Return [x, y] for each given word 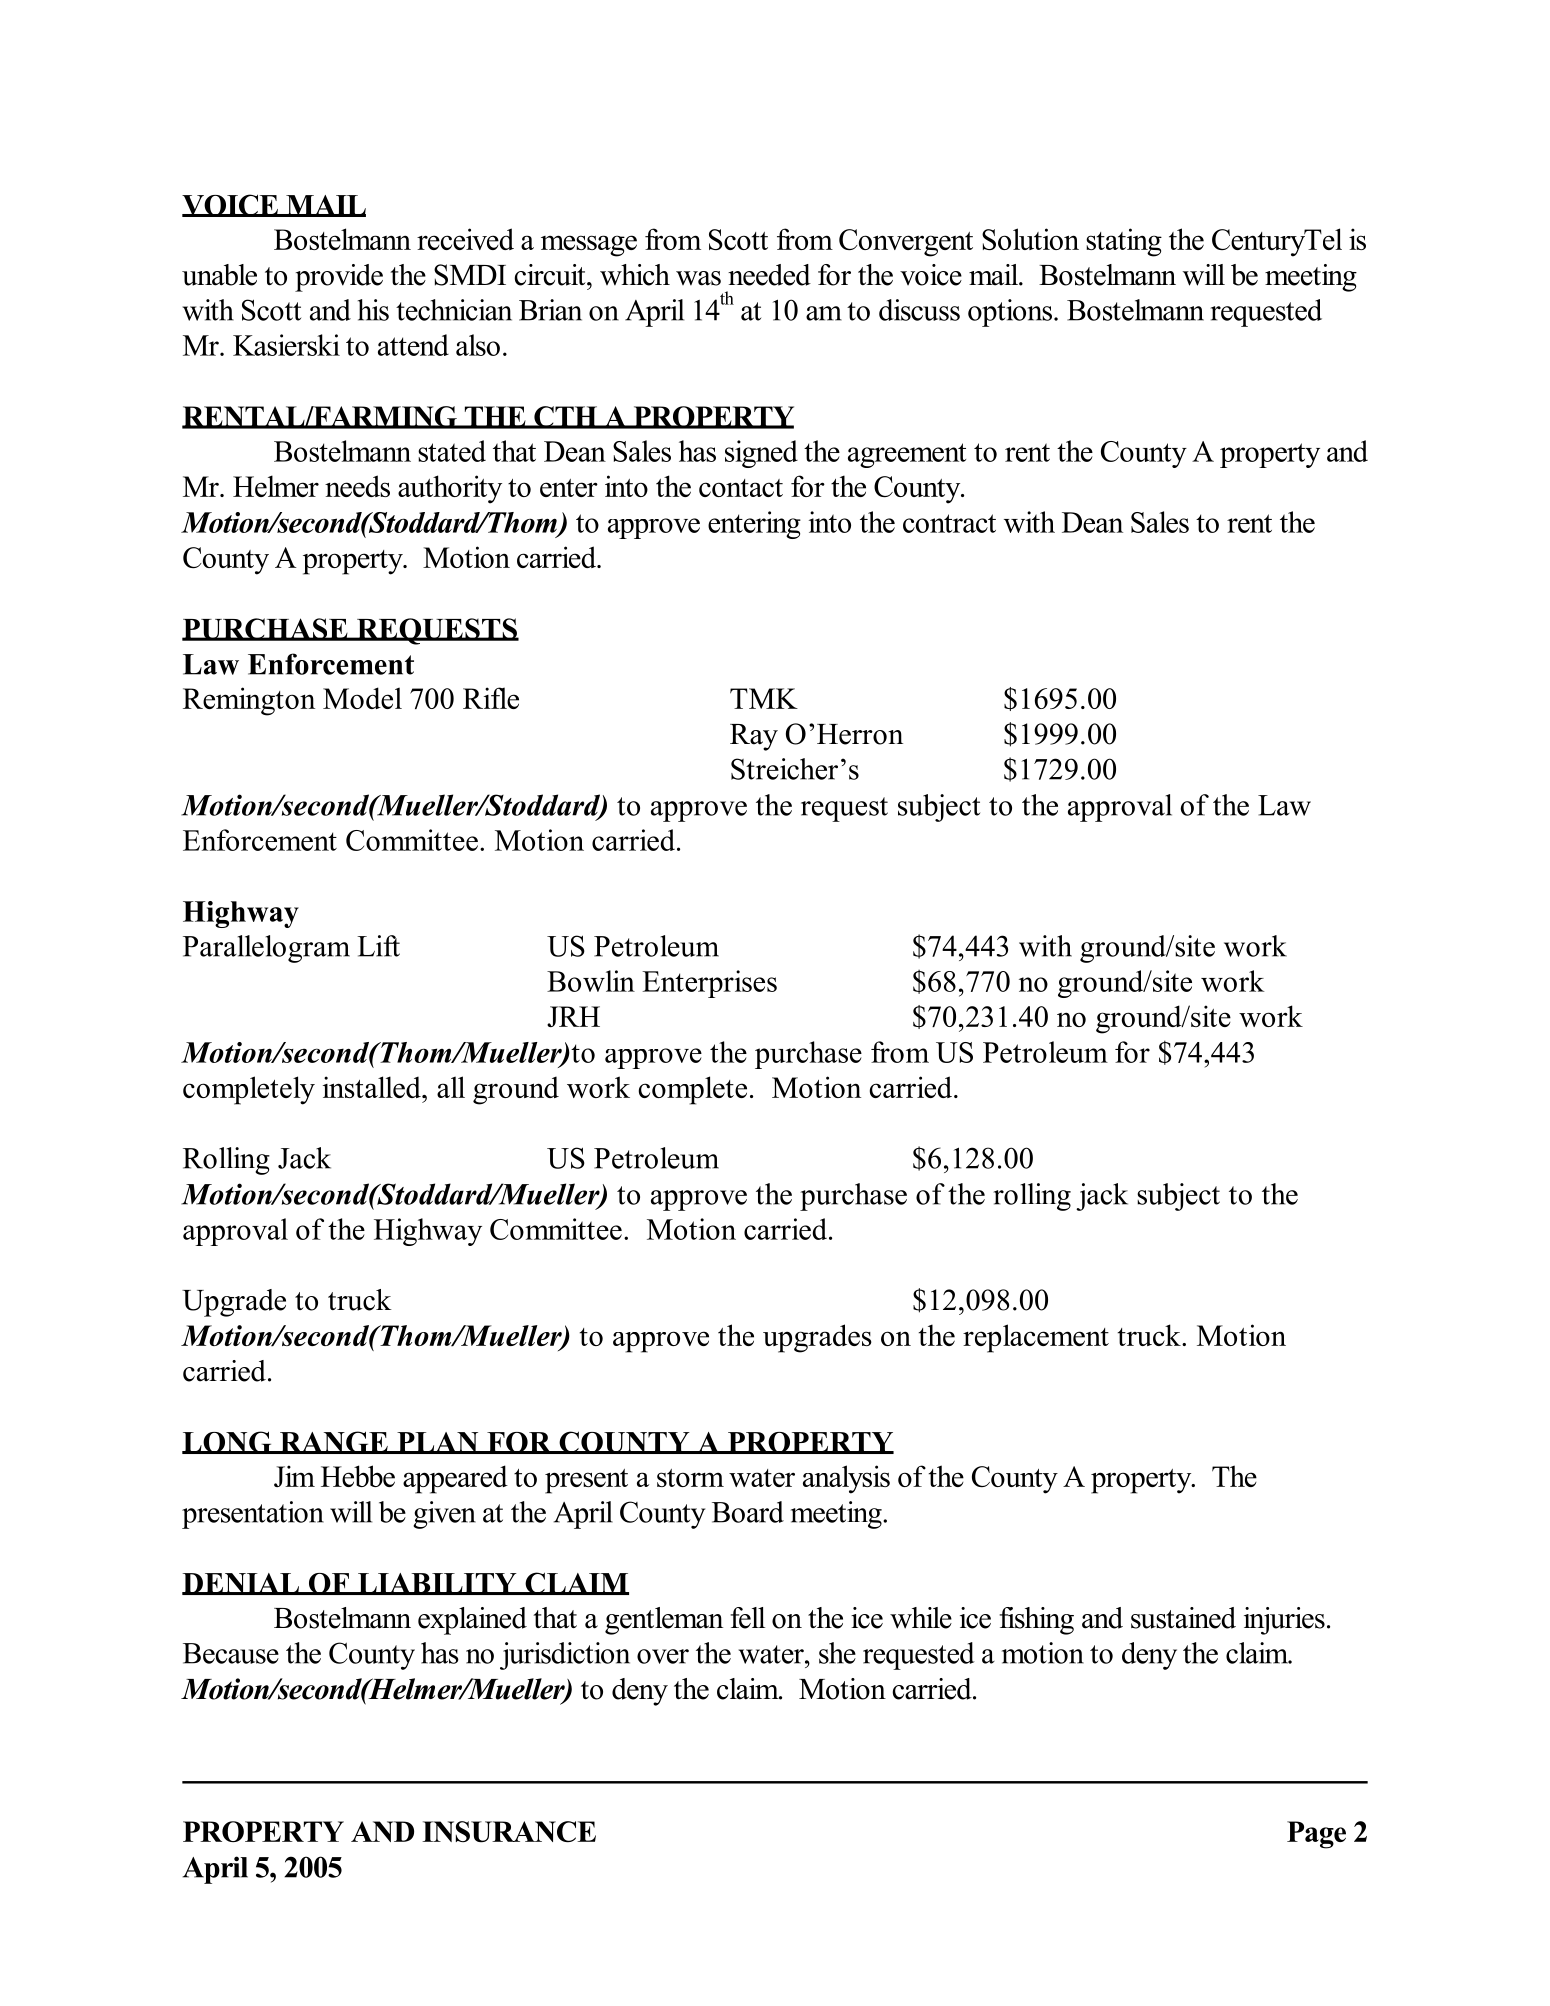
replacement [1036, 1338]
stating [1124, 242]
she [837, 1653]
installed [373, 1087]
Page [1316, 1835]
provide [339, 278]
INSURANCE [509, 1832]
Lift [378, 946]
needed [769, 275]
